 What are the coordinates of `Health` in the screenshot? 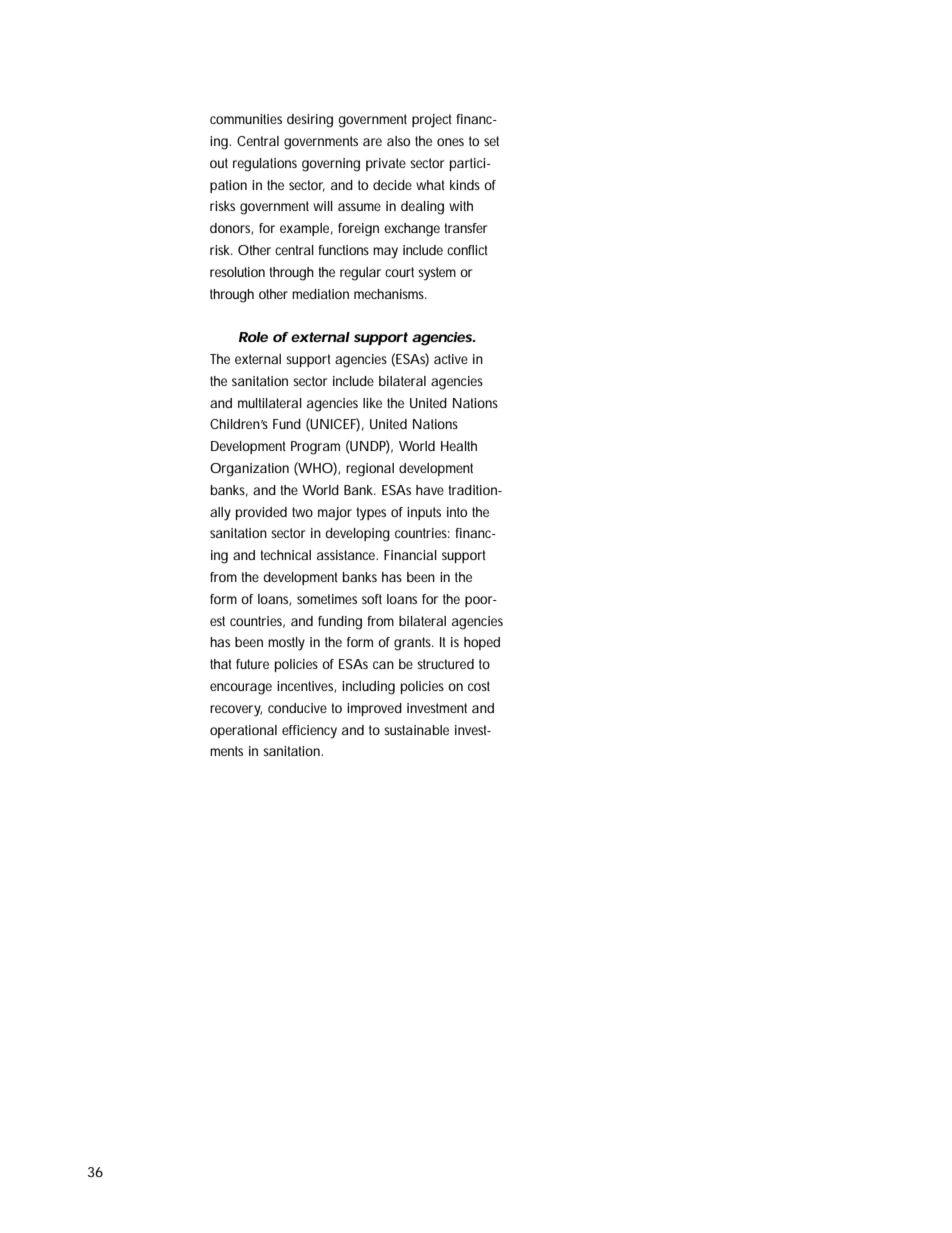 It's located at (459, 446).
